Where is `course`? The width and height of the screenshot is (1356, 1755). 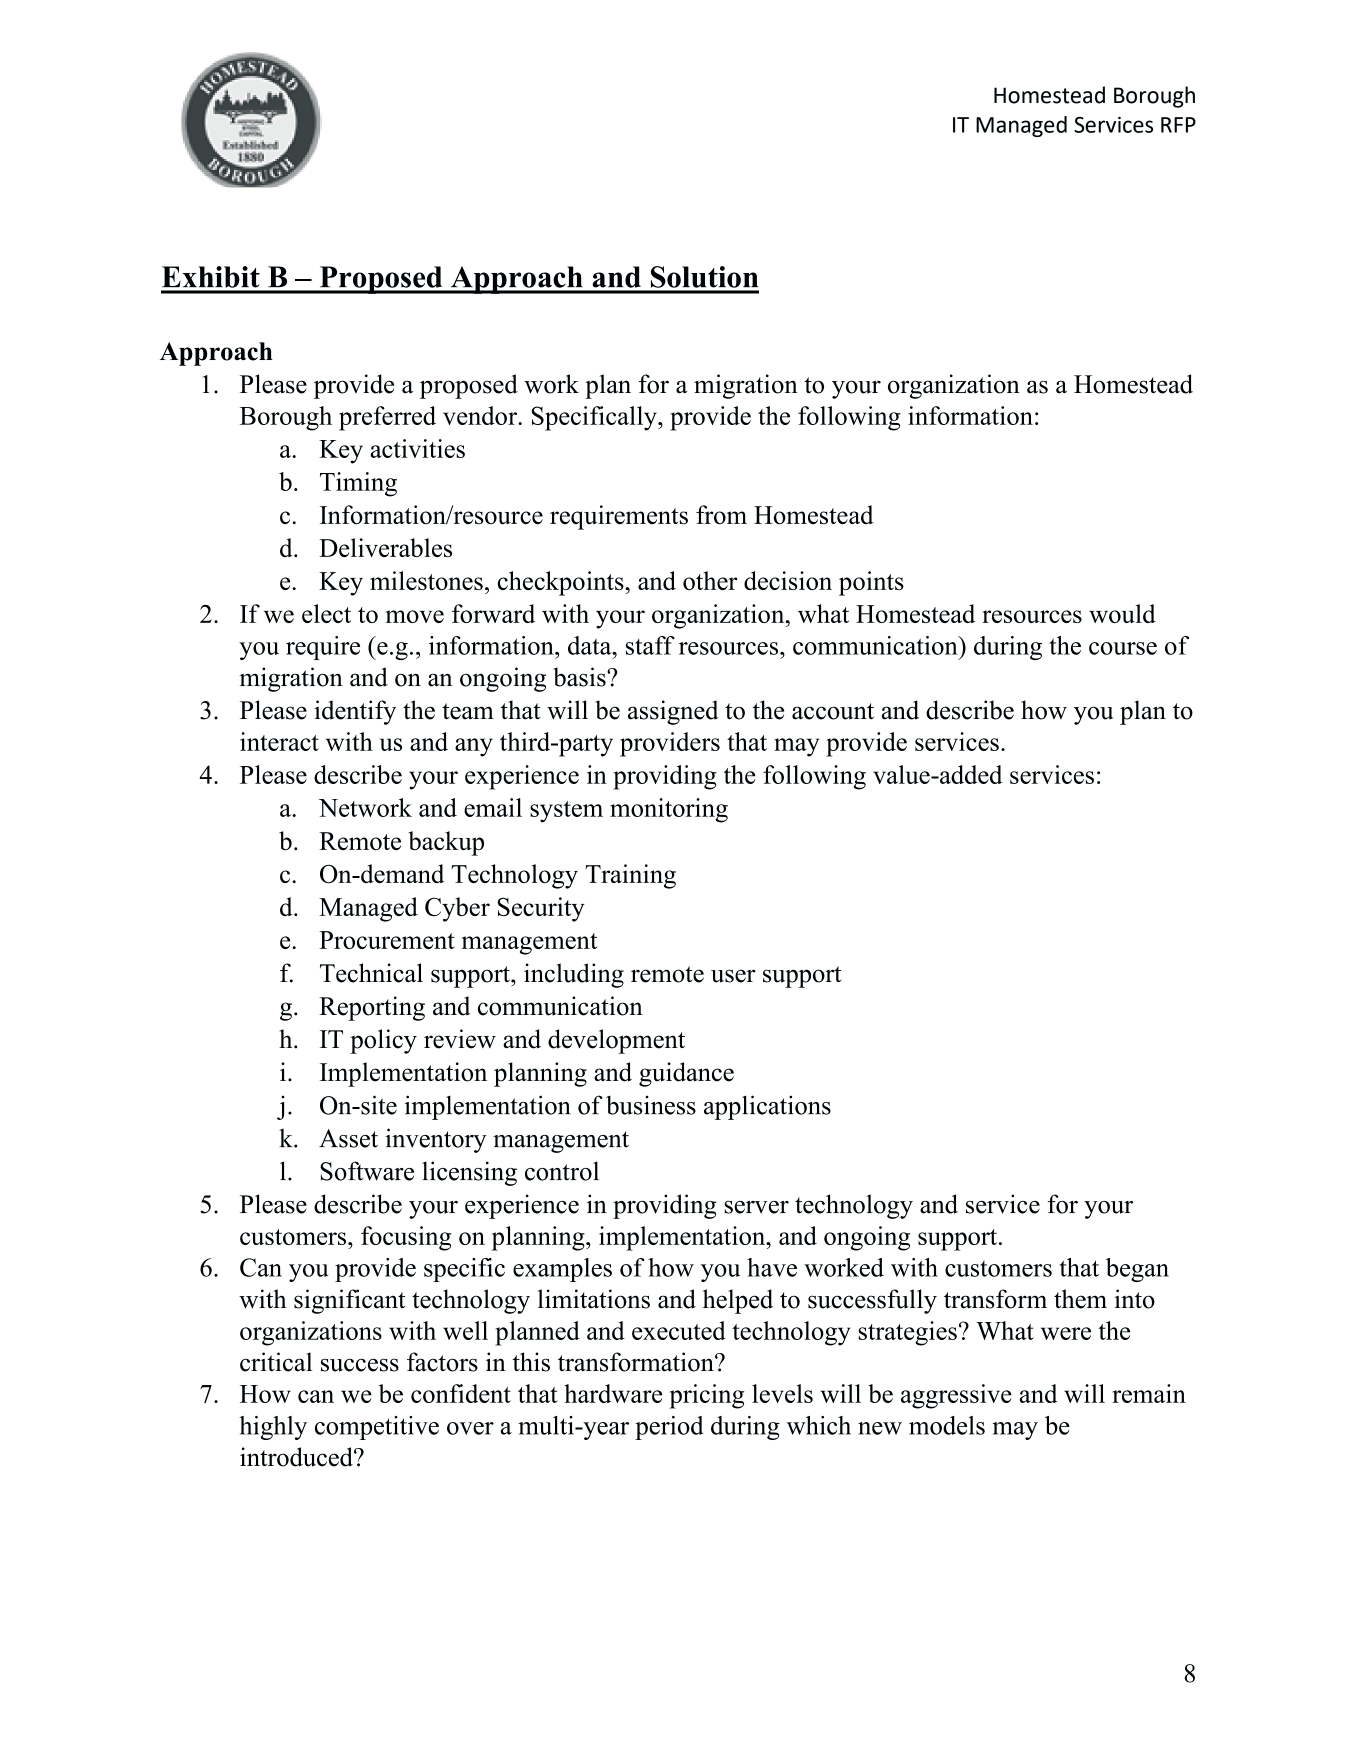
course is located at coordinates (1123, 648).
